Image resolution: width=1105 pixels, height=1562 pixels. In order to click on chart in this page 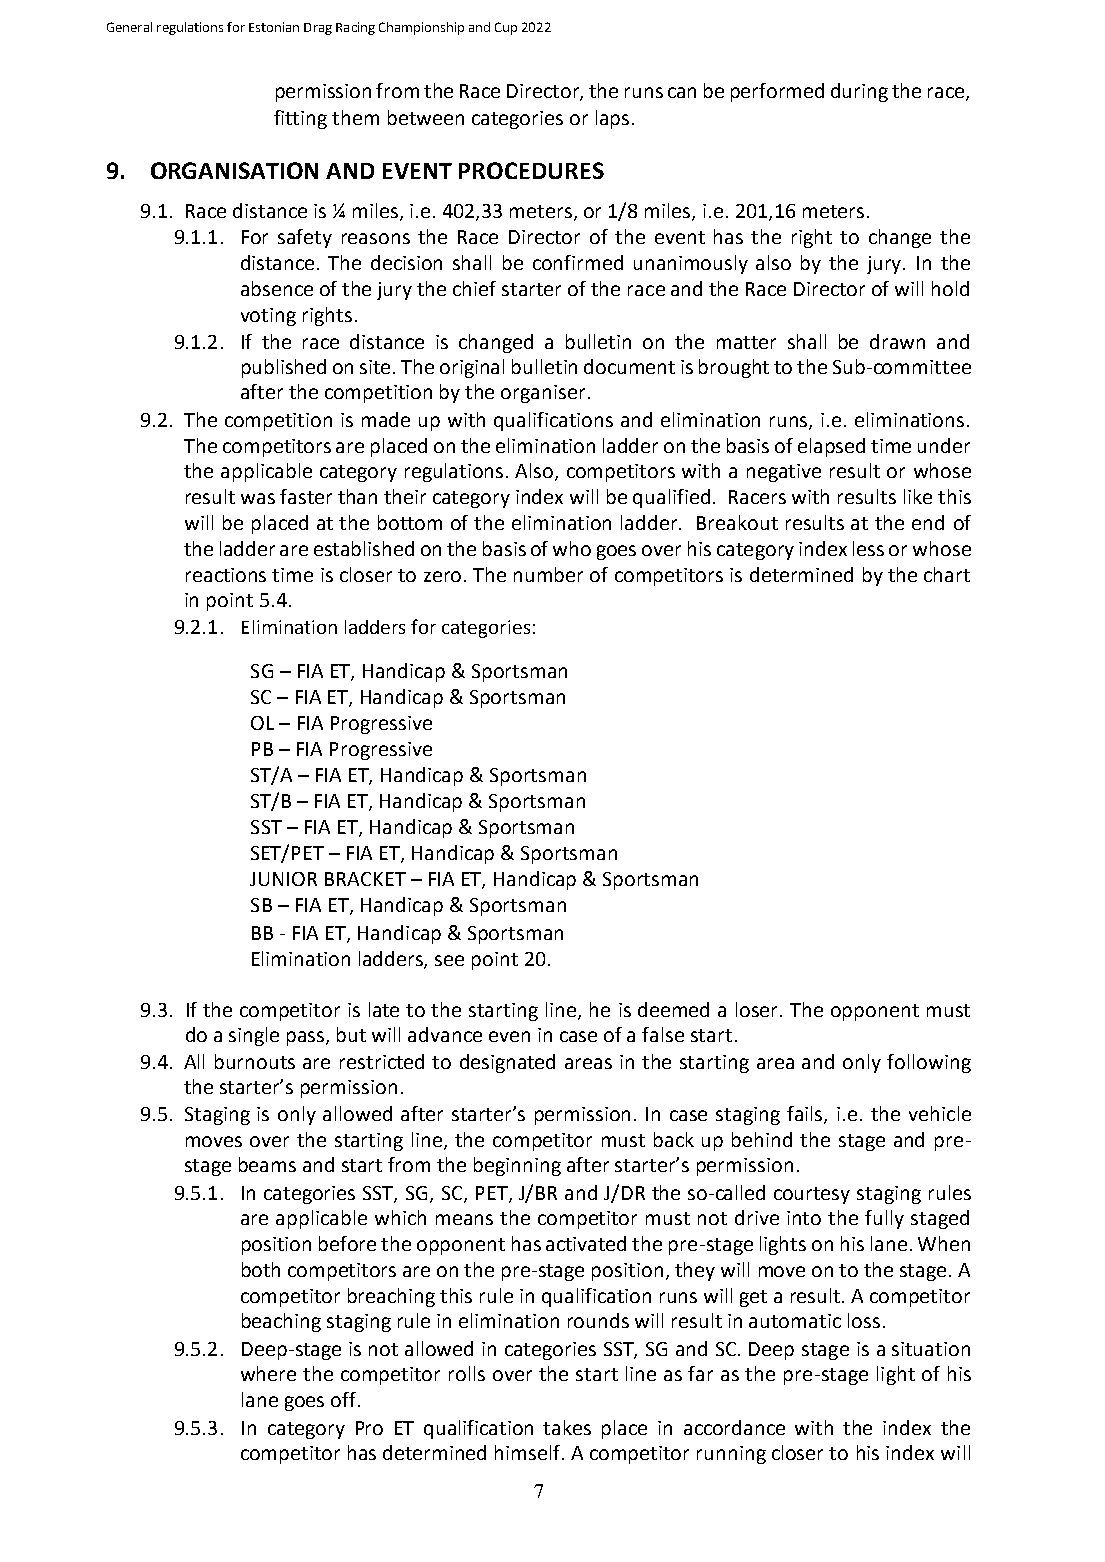, I will do `click(947, 574)`.
